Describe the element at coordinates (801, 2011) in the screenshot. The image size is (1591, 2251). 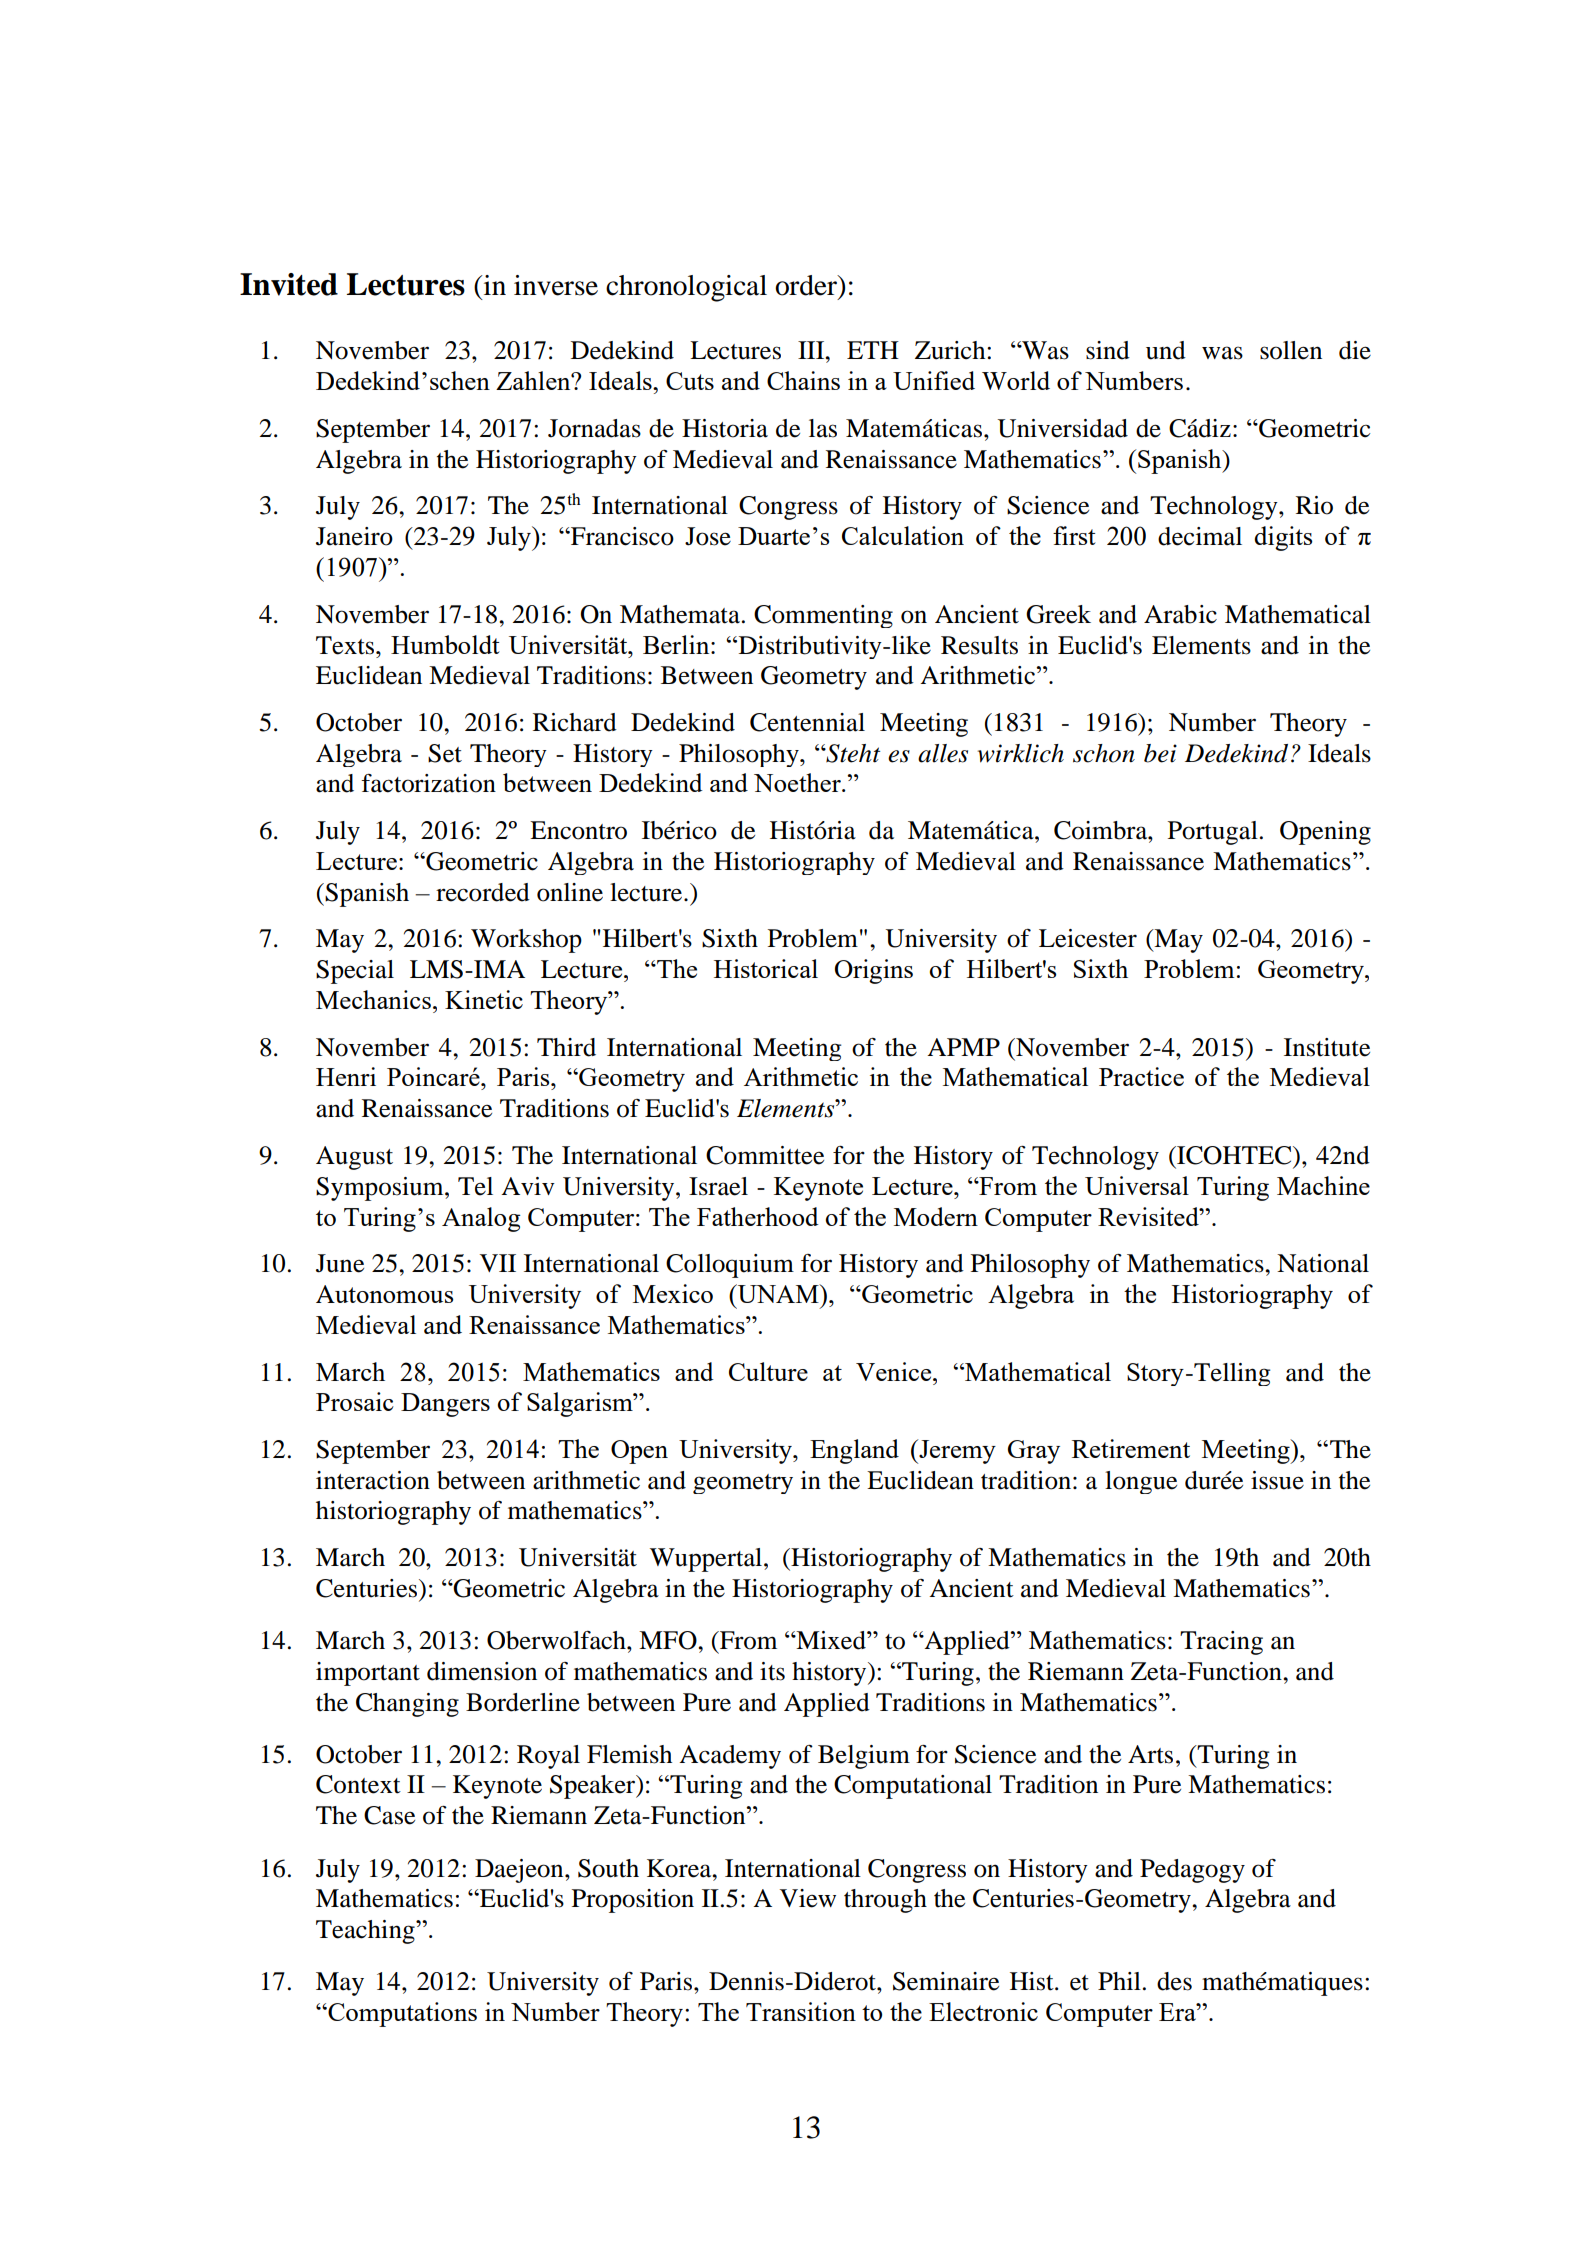
I see `Transition` at that location.
